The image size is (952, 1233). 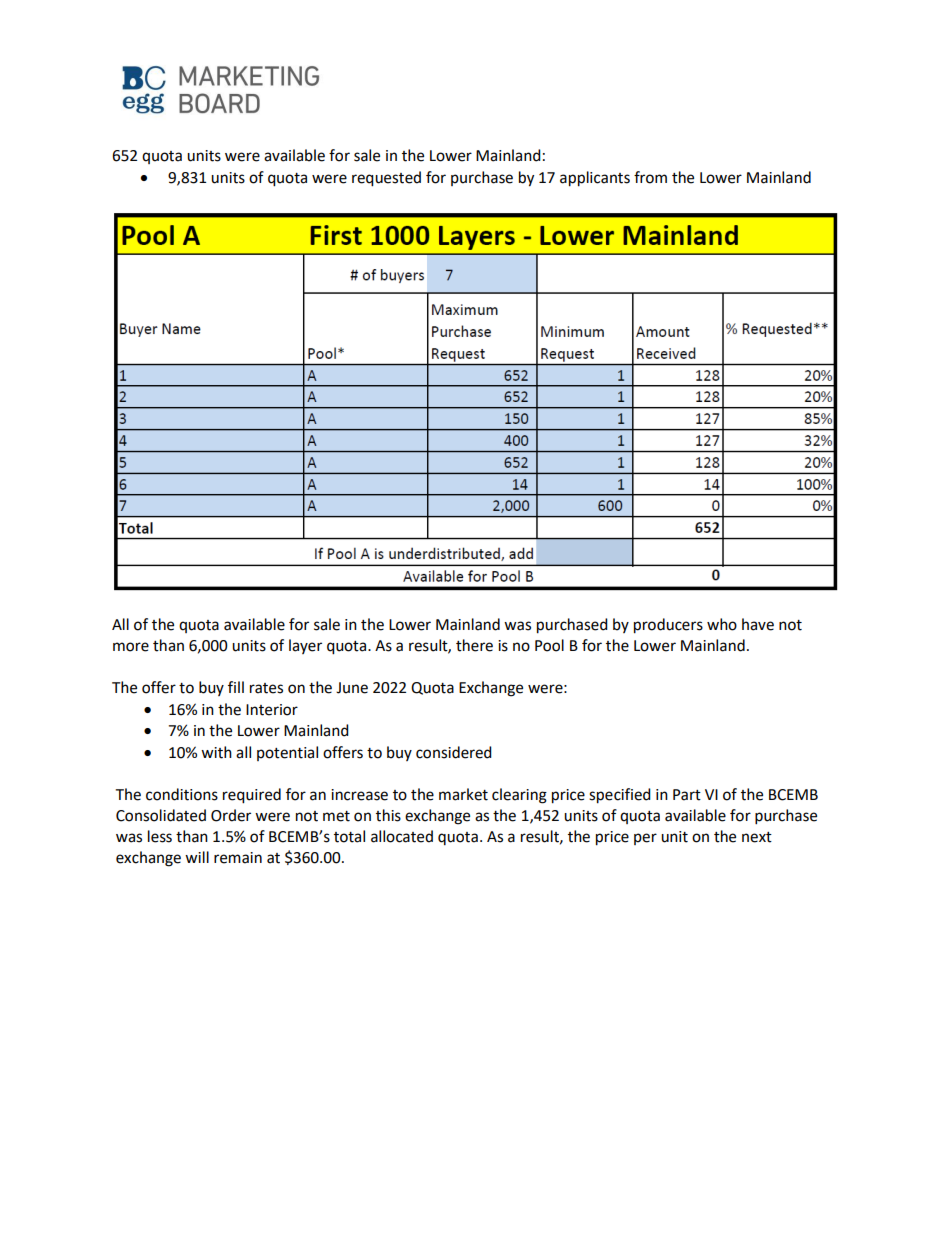 I want to click on layer, so click(x=305, y=646).
